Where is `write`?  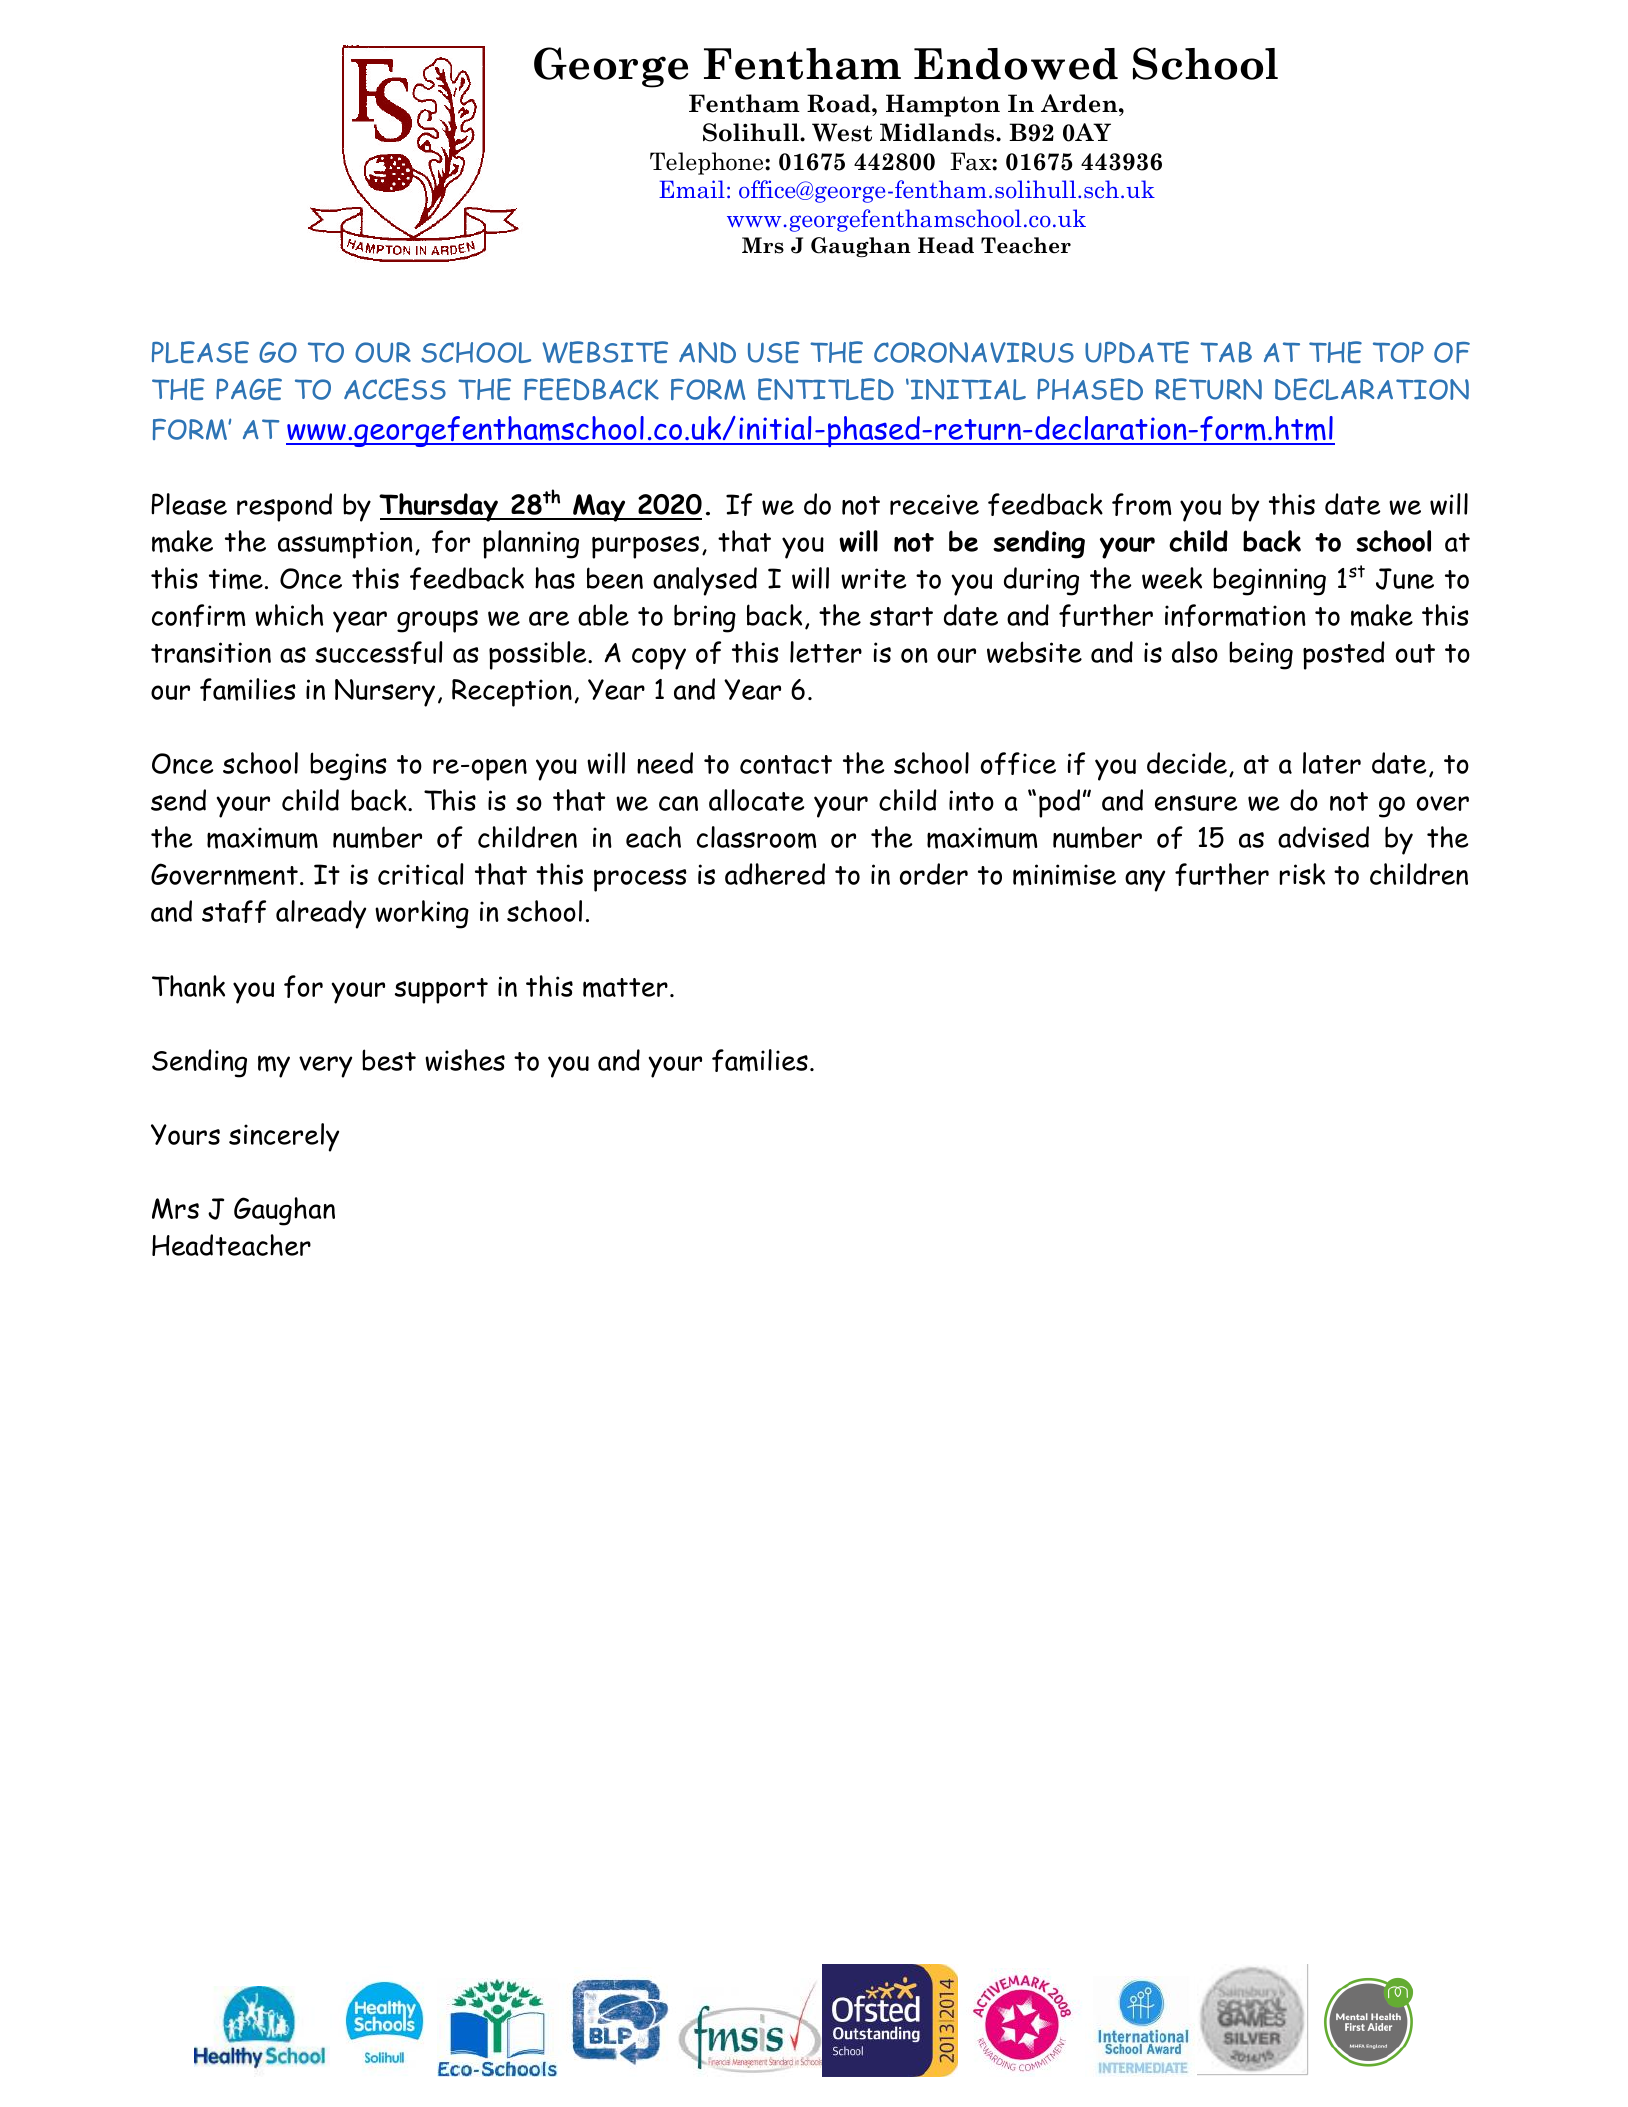 write is located at coordinates (874, 578).
